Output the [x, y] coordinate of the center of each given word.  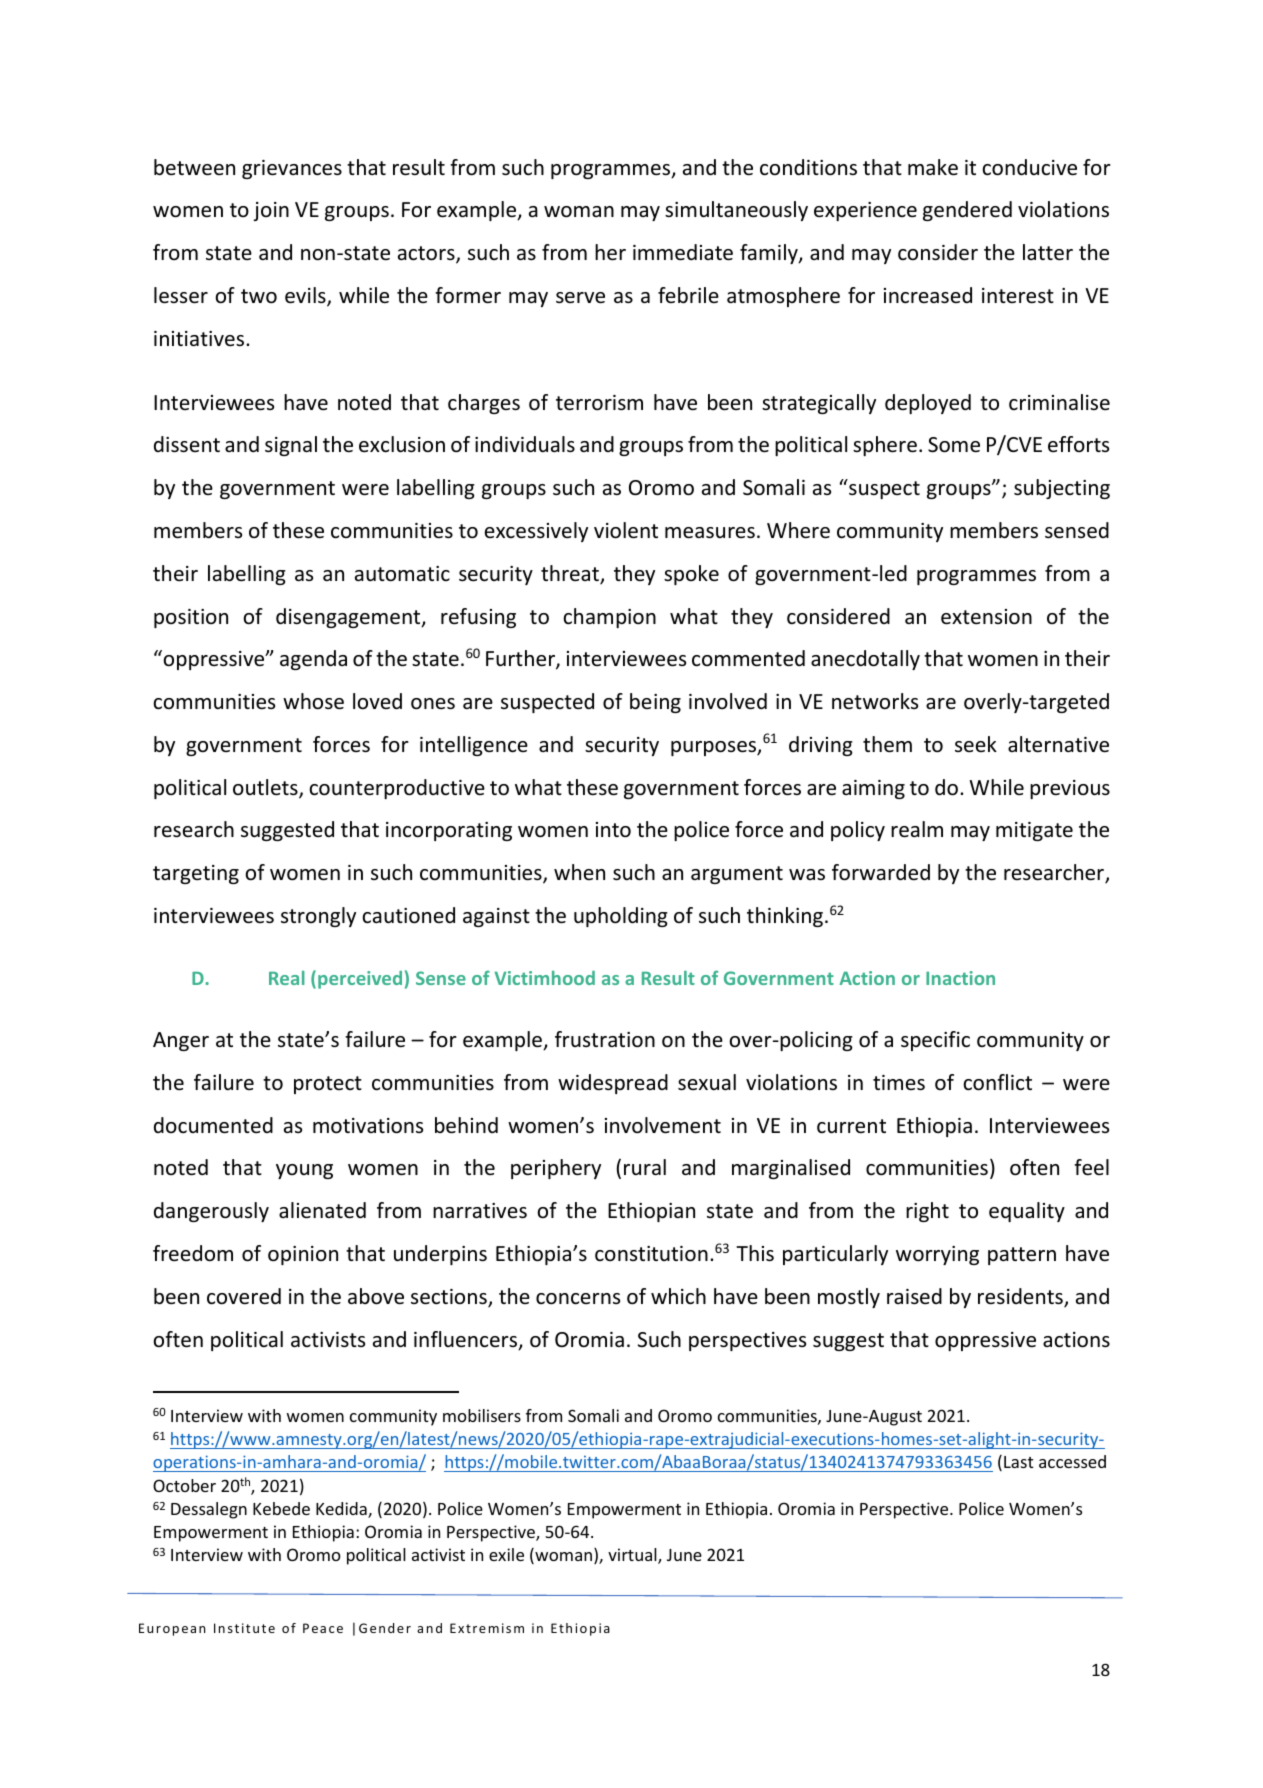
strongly [318, 917]
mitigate [1034, 831]
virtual [633, 1556]
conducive [1029, 167]
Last [1019, 1462]
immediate [683, 252]
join [271, 211]
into [613, 830]
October [184, 1485]
